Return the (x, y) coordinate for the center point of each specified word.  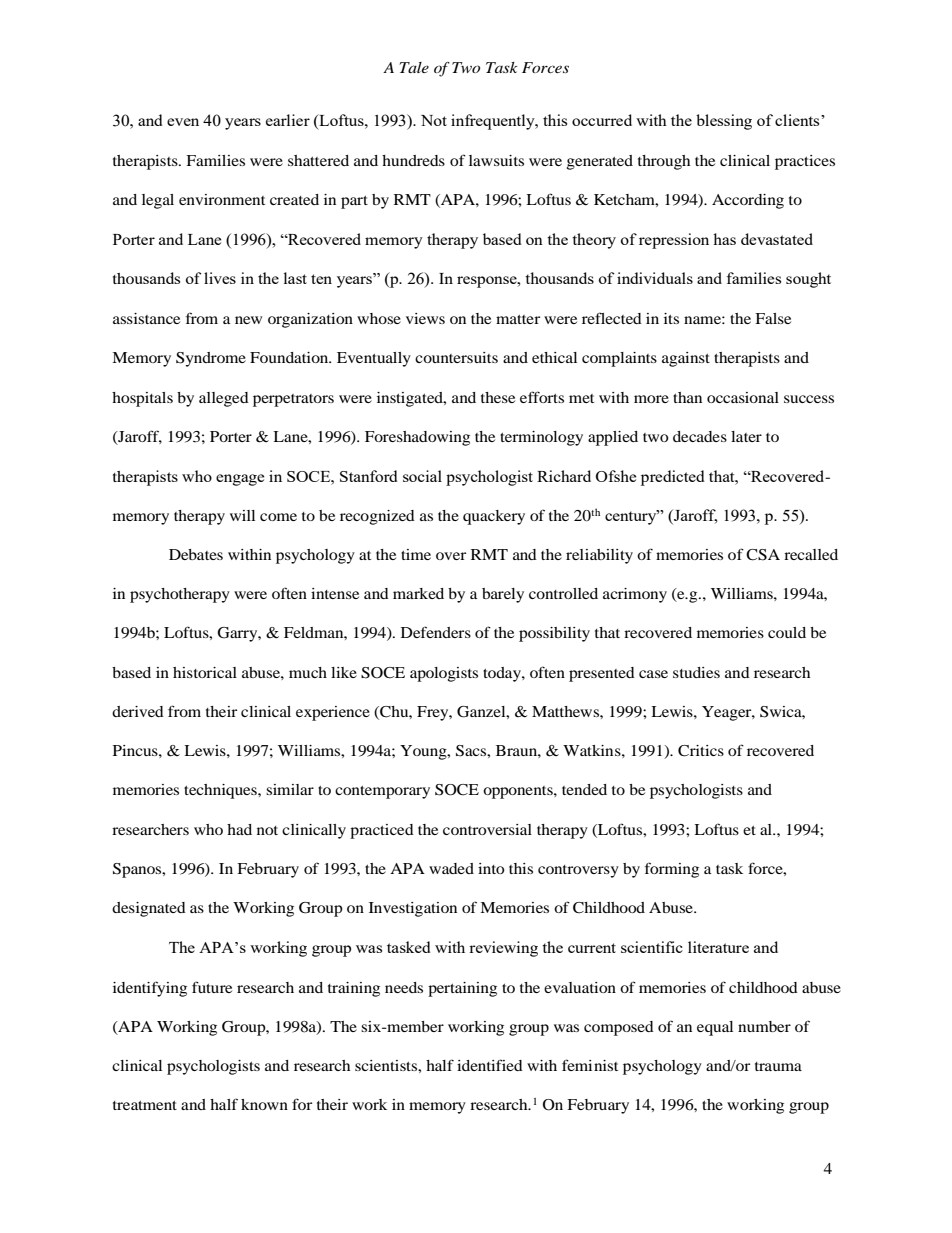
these (498, 397)
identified (490, 1065)
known (264, 1104)
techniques (221, 791)
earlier (288, 120)
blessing (724, 122)
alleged (224, 399)
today (503, 674)
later (746, 436)
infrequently (494, 122)
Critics (701, 751)
